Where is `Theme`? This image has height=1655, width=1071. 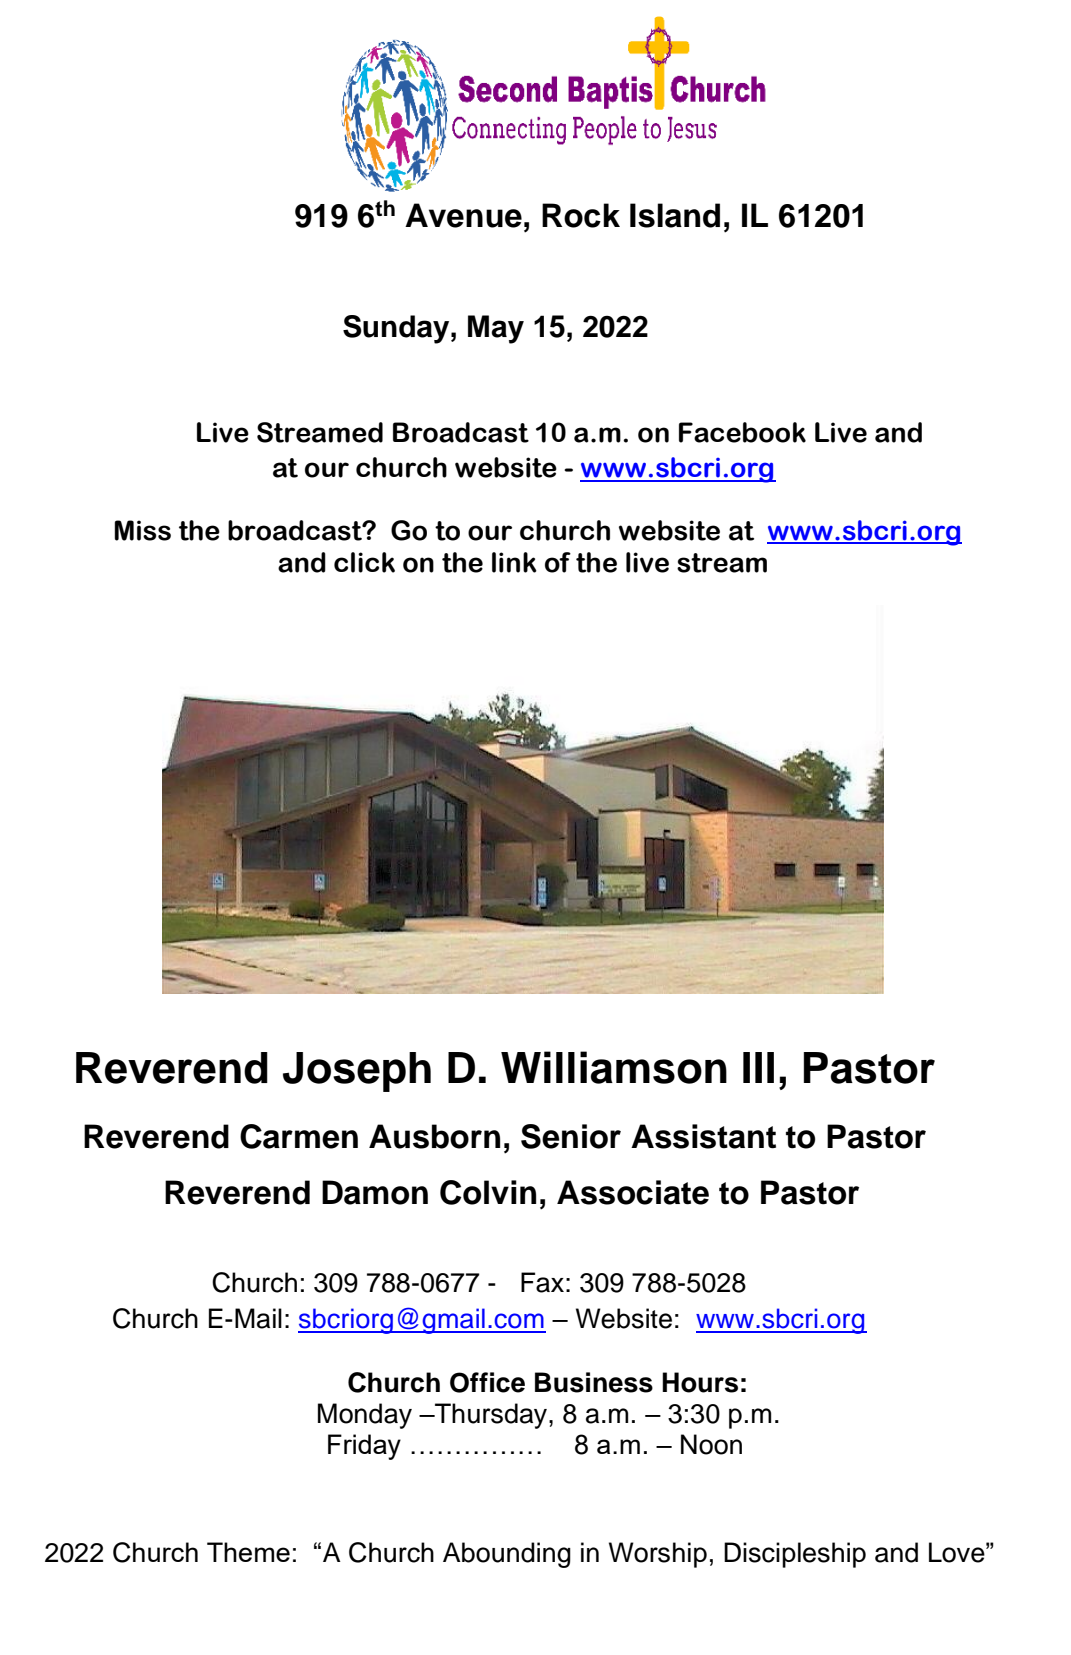
Theme is located at coordinates (248, 1552).
